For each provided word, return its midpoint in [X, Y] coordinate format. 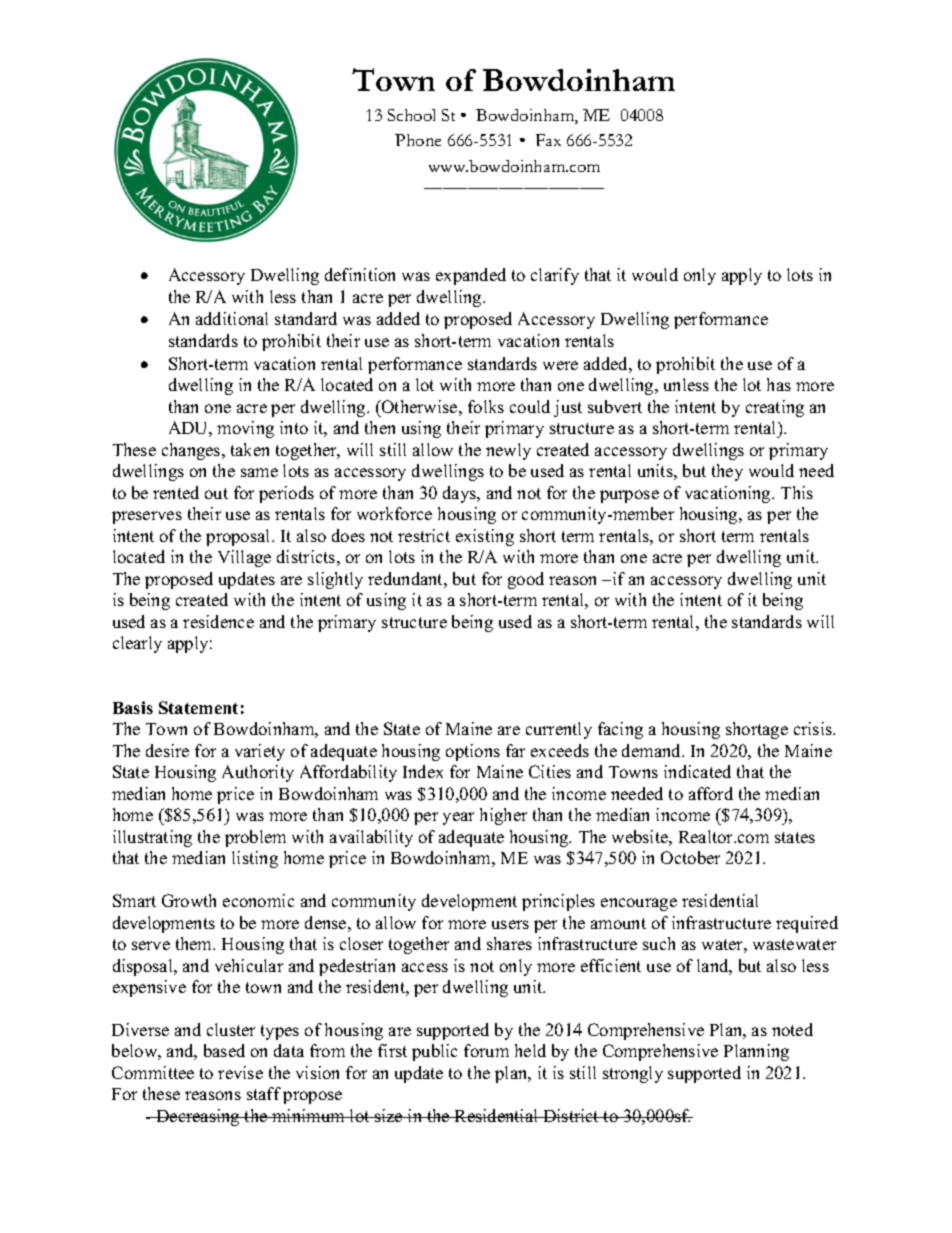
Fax [548, 140]
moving [245, 429]
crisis [814, 728]
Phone [418, 140]
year [458, 818]
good [526, 580]
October [690, 857]
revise [240, 1072]
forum [486, 1050]
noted [792, 1029]
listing [255, 859]
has [779, 384]
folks [486, 406]
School [411, 115]
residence [218, 621]
